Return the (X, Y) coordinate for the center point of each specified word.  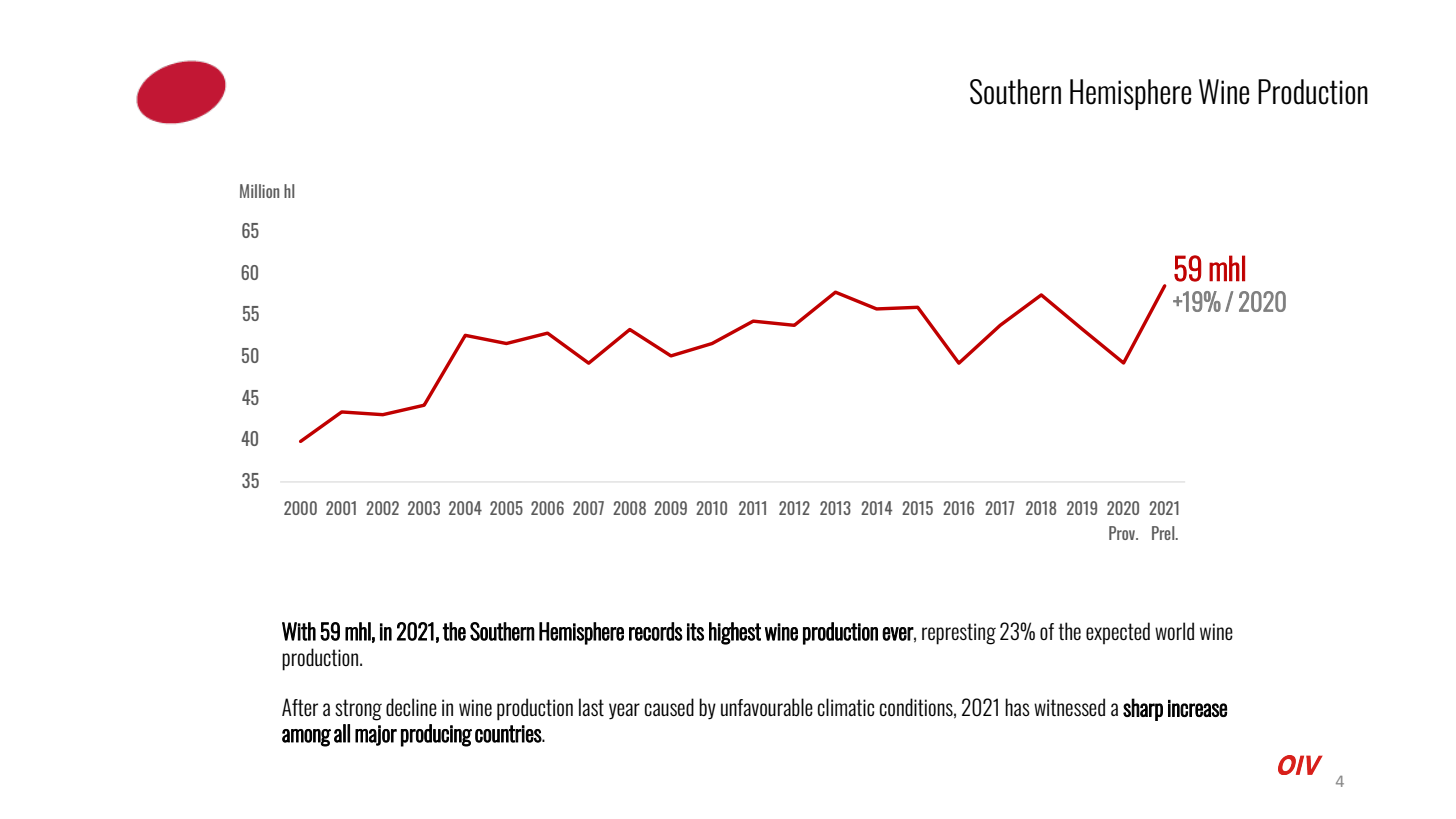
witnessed (1069, 707)
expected (1118, 633)
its (695, 632)
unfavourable (767, 707)
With (299, 631)
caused (669, 707)
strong (358, 710)
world (1174, 631)
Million (259, 191)
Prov (1123, 533)
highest (735, 633)
